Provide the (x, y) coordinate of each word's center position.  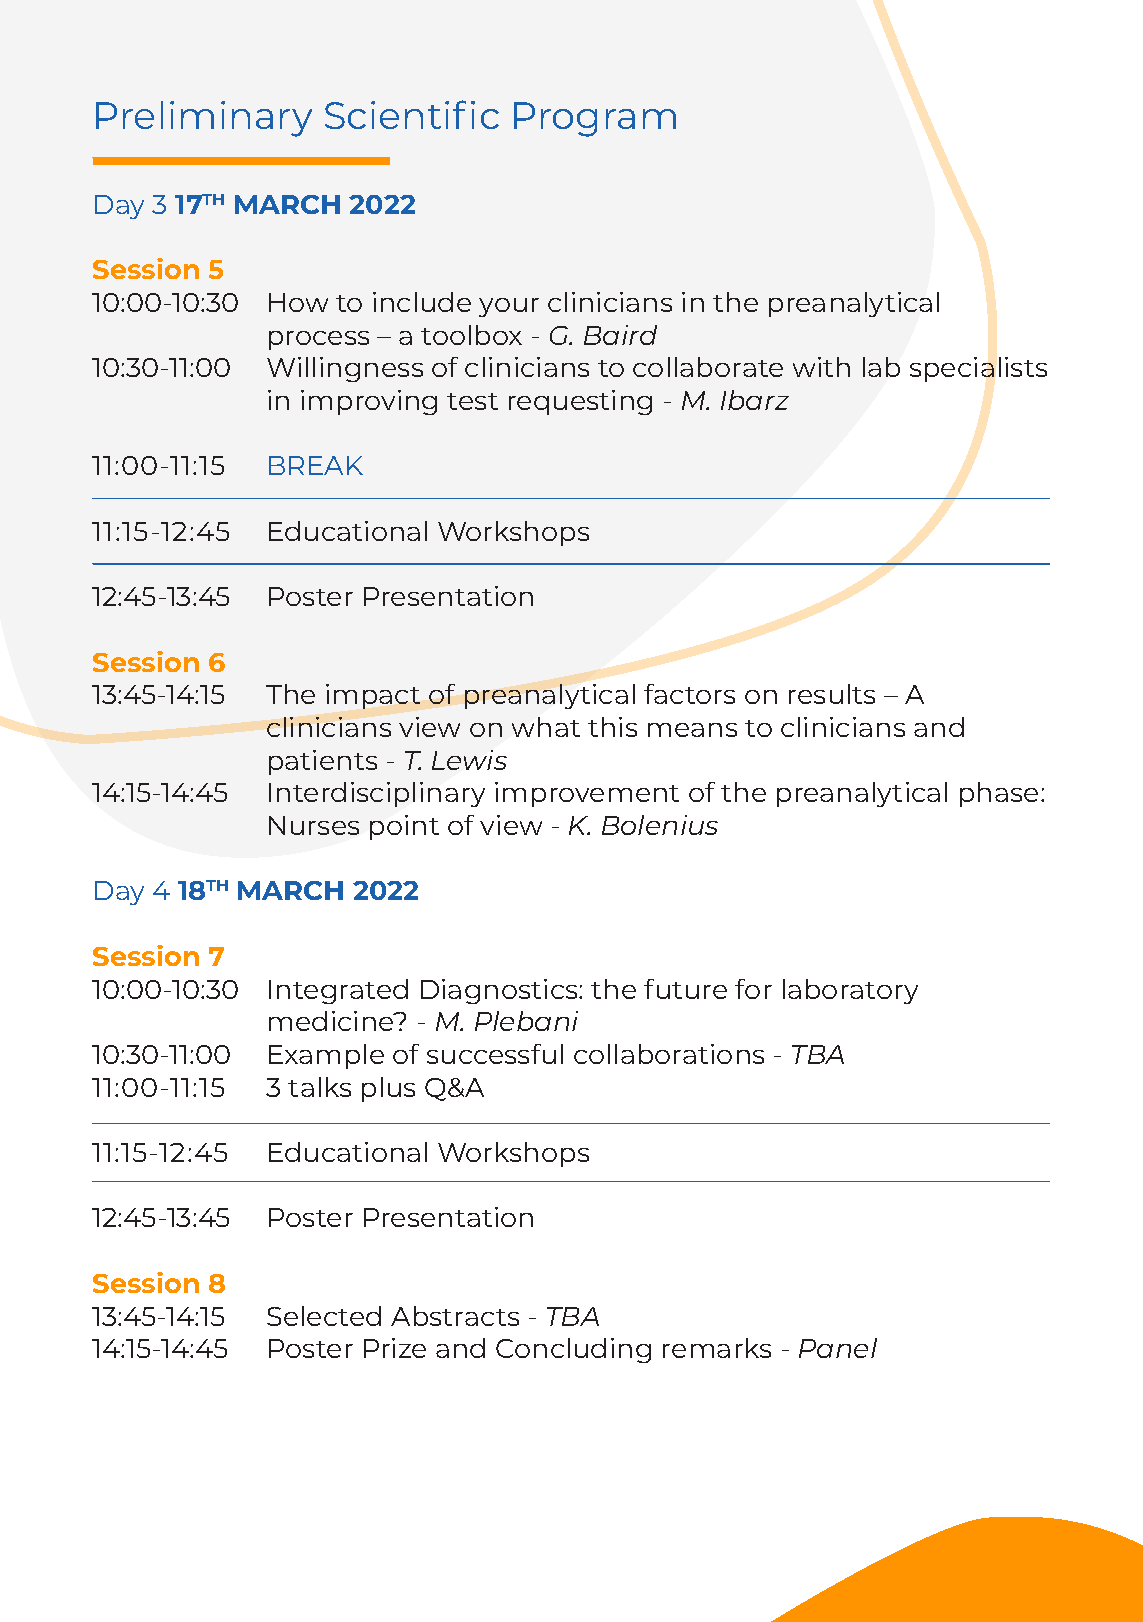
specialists (978, 369)
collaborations (669, 1054)
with (821, 367)
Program (595, 119)
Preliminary (204, 119)
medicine (332, 1021)
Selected (324, 1316)
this (612, 727)
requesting (580, 402)
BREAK (316, 465)
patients (323, 762)
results (832, 694)
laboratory (850, 991)
